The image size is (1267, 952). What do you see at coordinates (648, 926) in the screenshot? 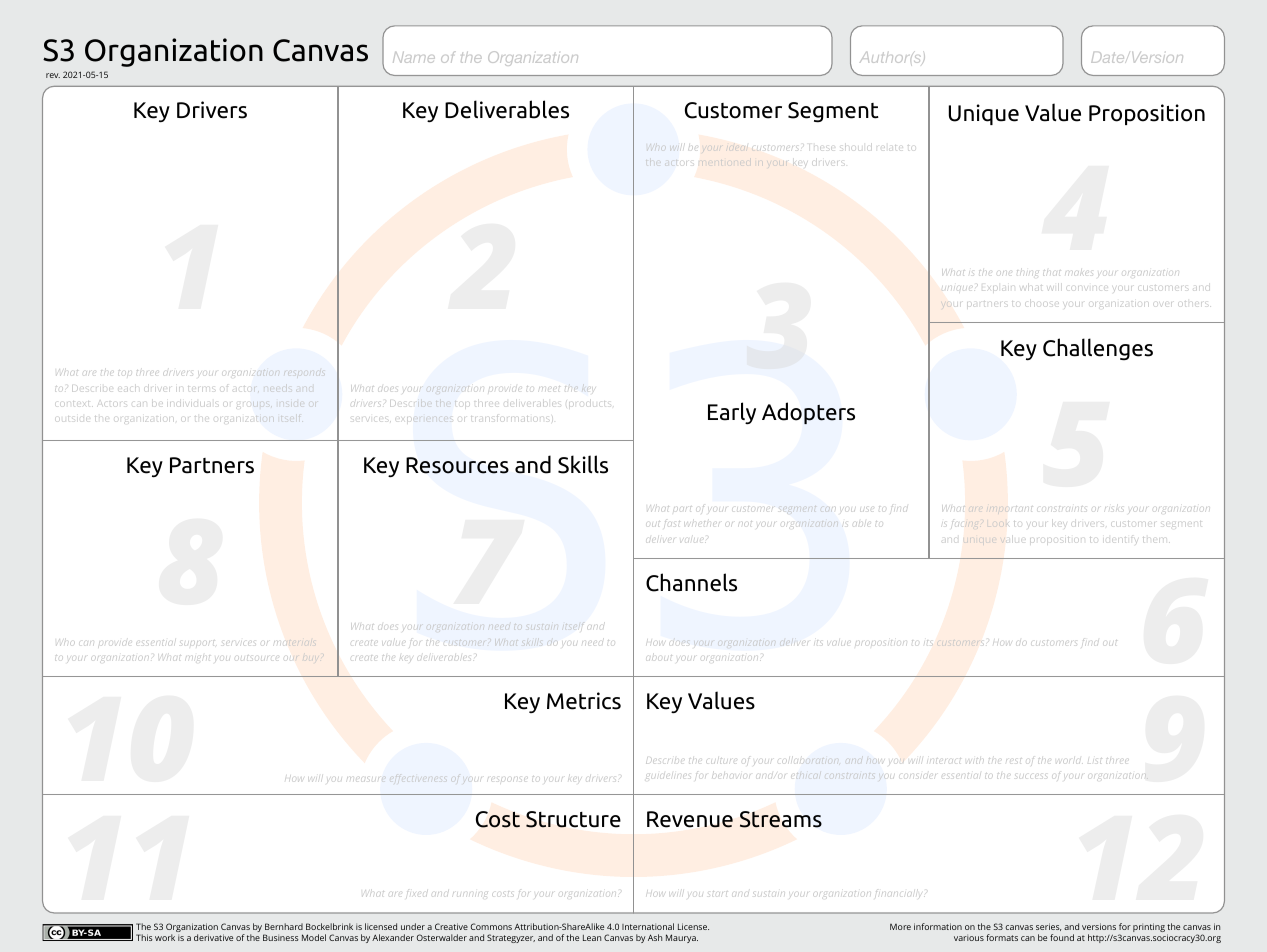
I see `International` at bounding box center [648, 926].
